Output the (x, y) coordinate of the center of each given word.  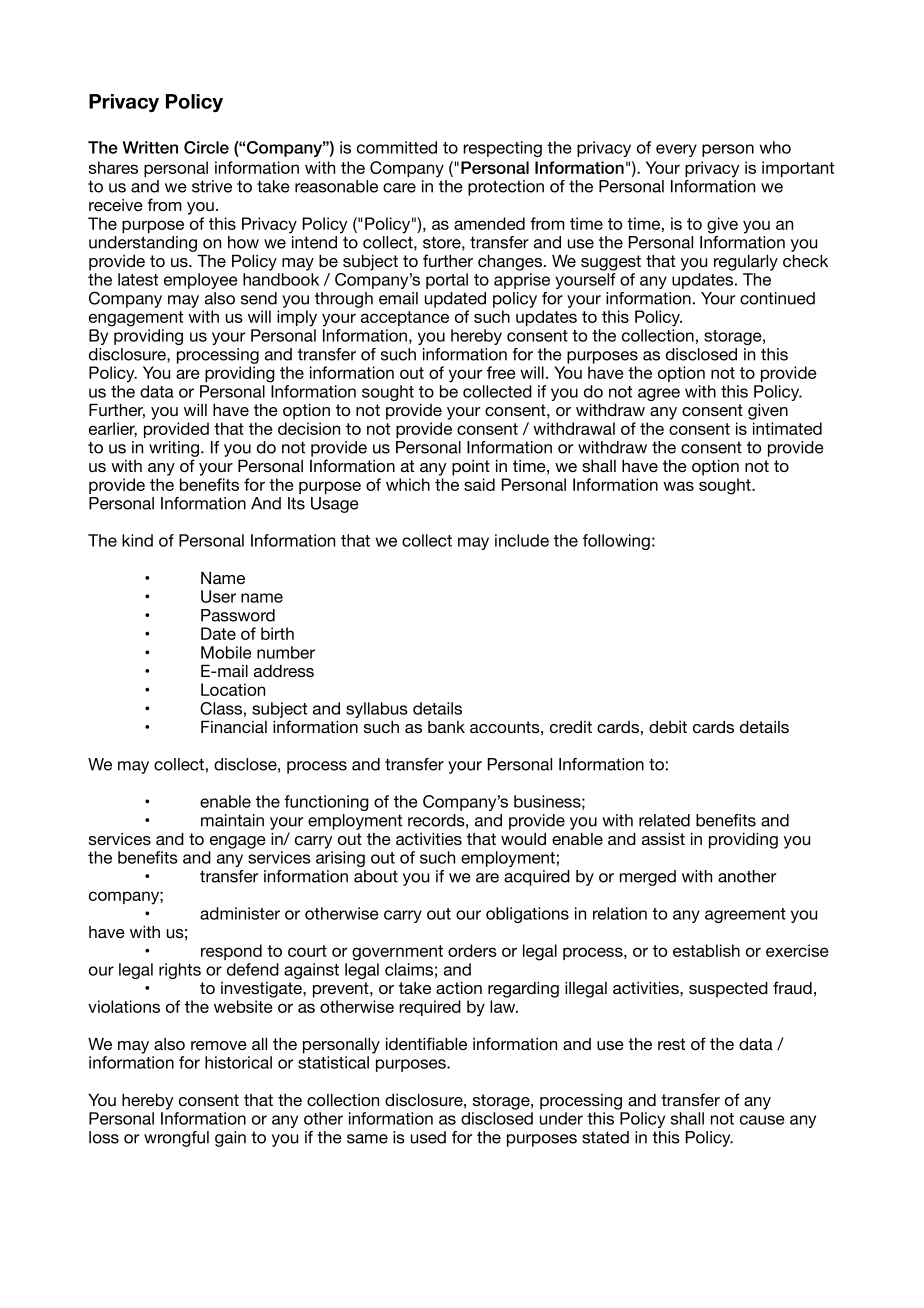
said (479, 484)
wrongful (176, 1139)
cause (762, 1120)
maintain (232, 820)
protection (506, 188)
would (523, 838)
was (678, 486)
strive (212, 186)
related (664, 820)
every (676, 150)
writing (174, 450)
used (428, 1137)
